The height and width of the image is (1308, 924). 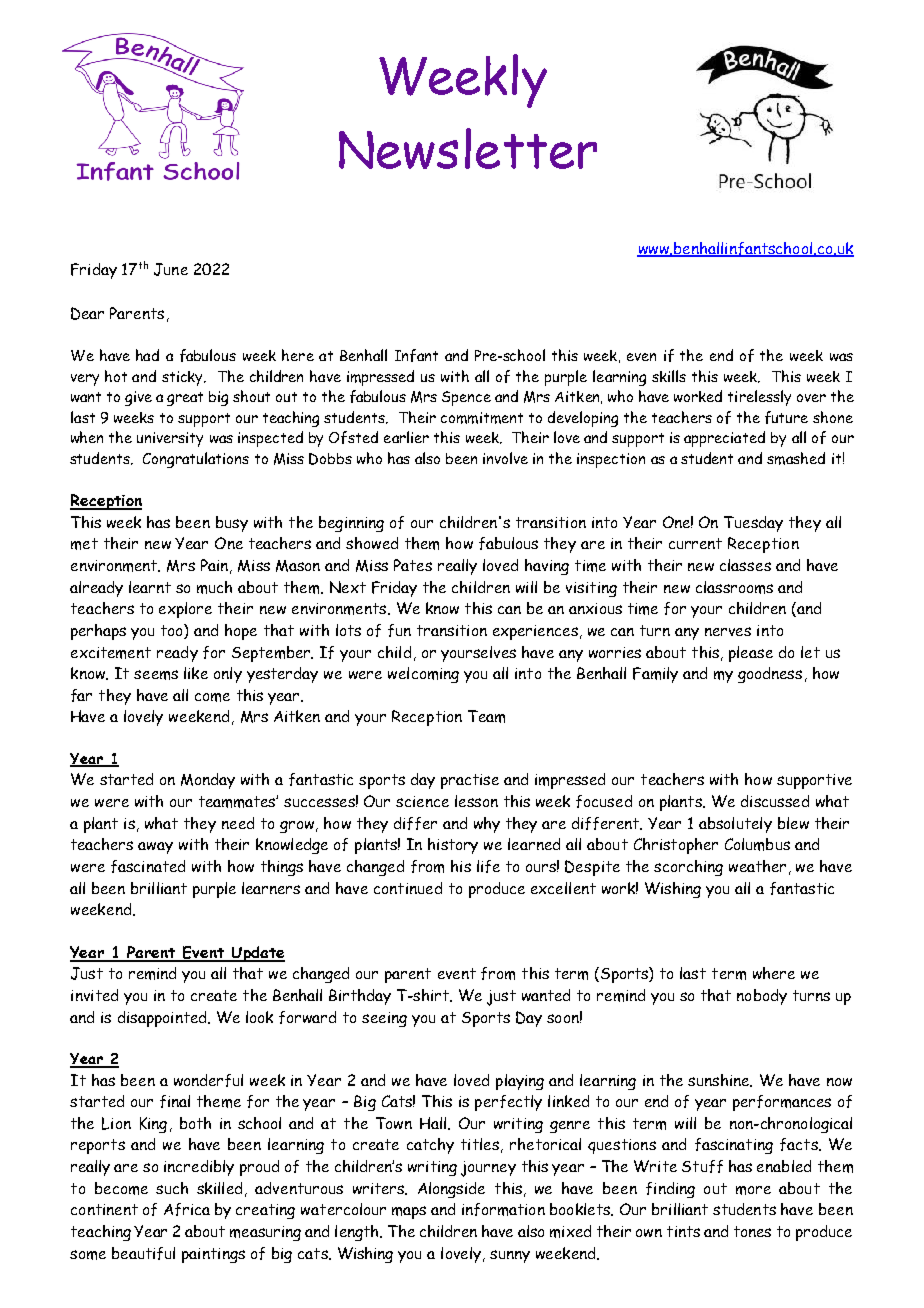 What do you see at coordinates (724, 439) in the image?
I see `appreciated` at bounding box center [724, 439].
